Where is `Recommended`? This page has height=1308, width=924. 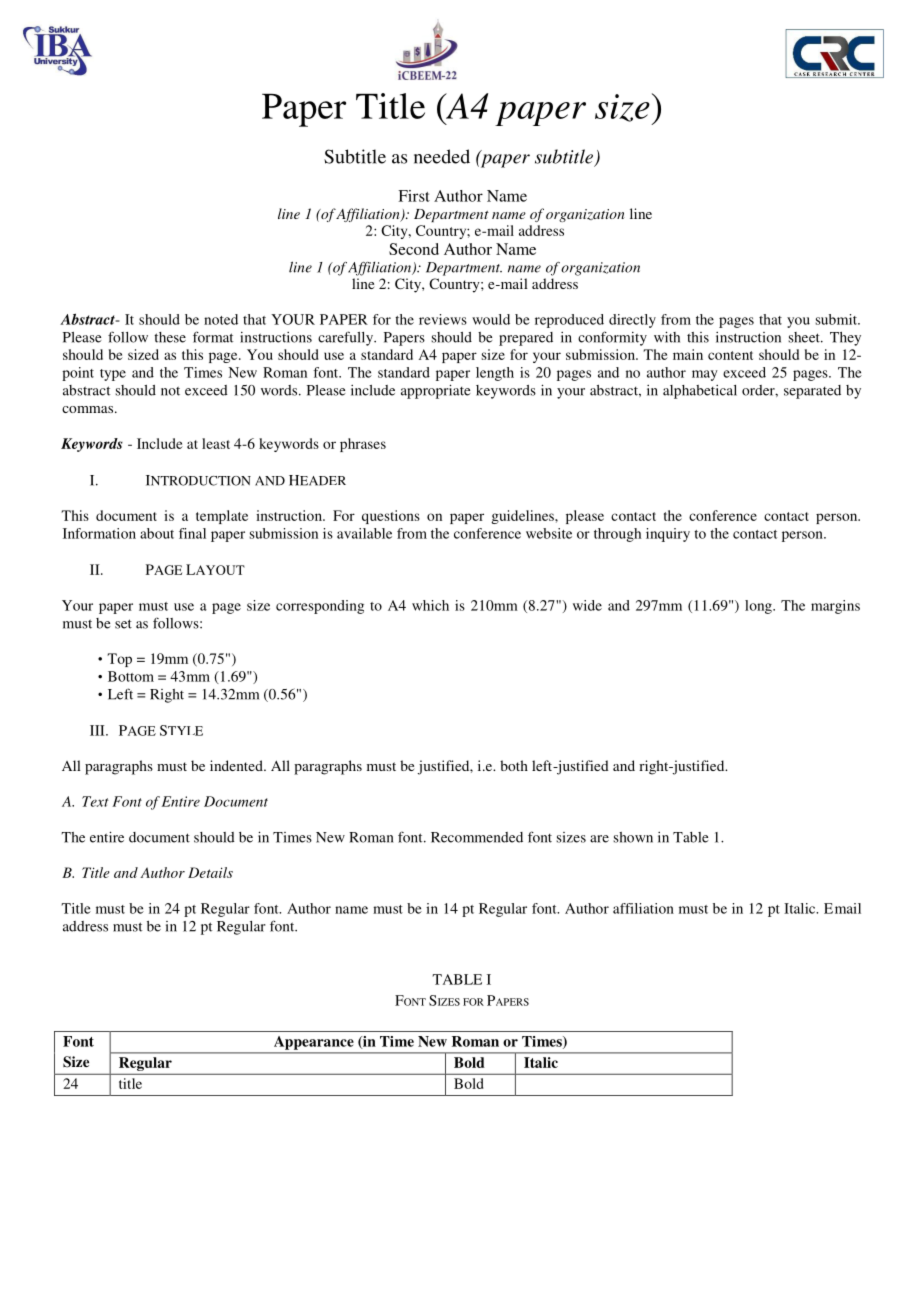 Recommended is located at coordinates (477, 837).
